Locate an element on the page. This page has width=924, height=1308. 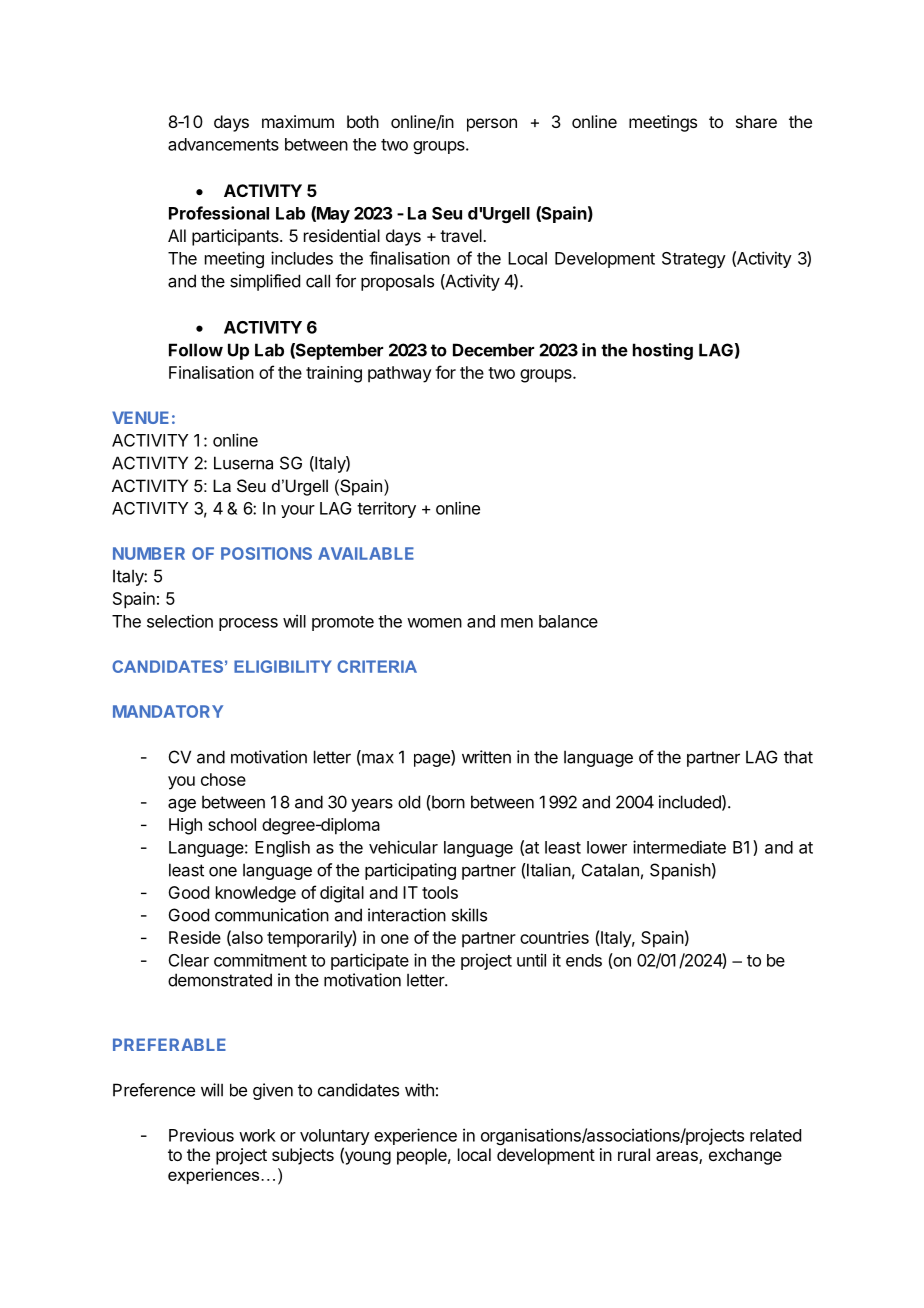
Follow is located at coordinates (196, 350).
